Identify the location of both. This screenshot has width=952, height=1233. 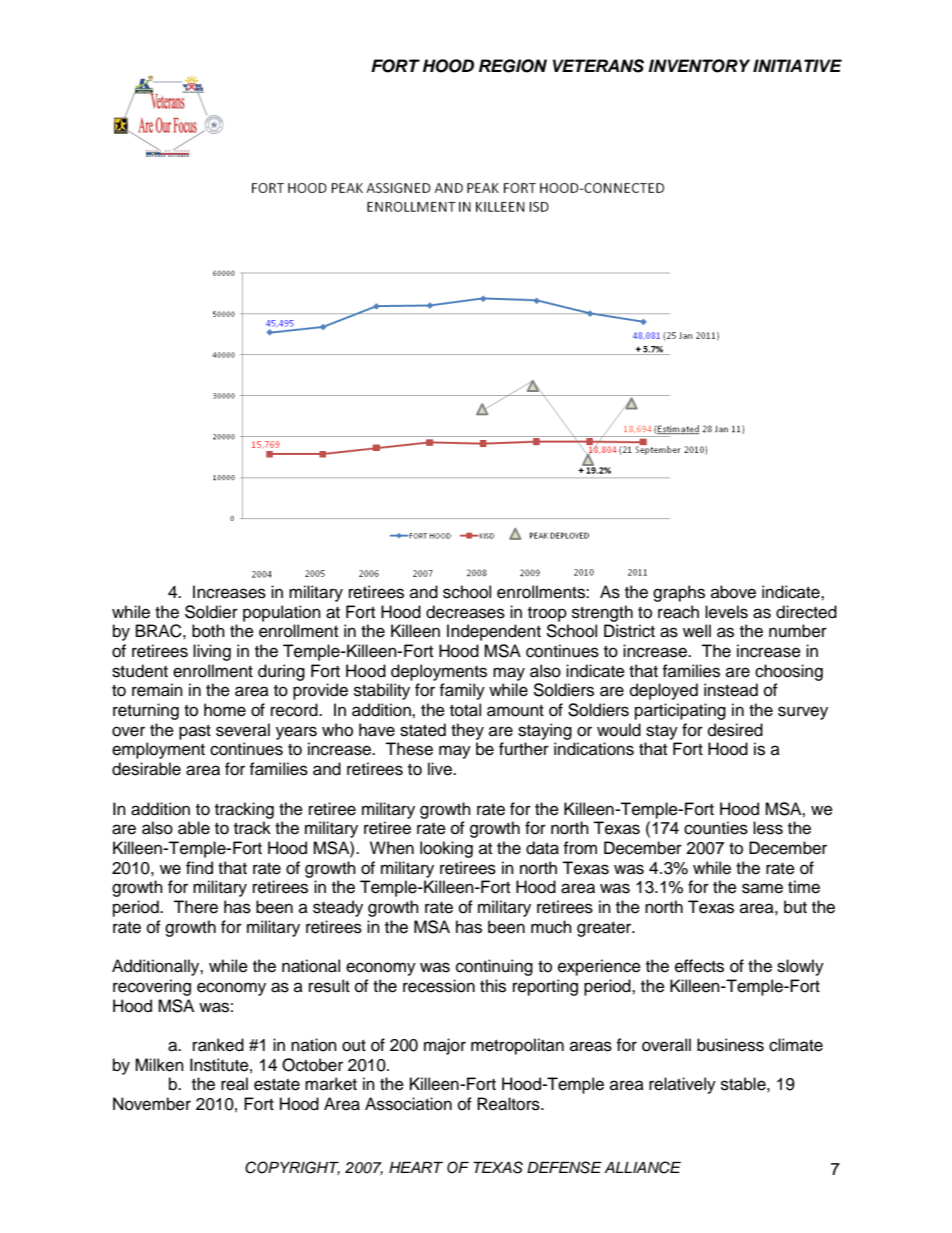
(208, 631).
